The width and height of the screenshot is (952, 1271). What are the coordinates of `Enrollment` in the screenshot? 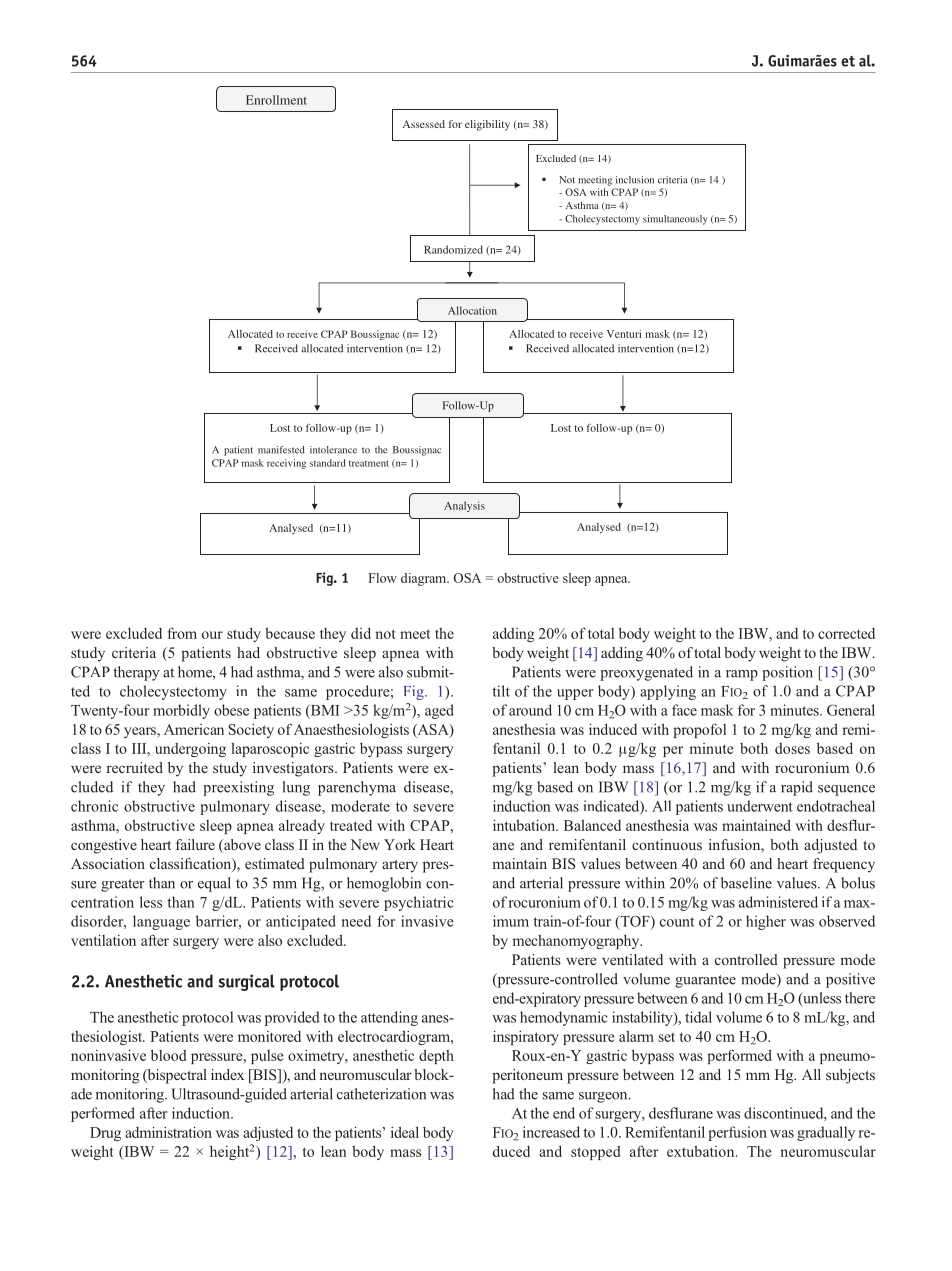 It's located at (276, 100).
